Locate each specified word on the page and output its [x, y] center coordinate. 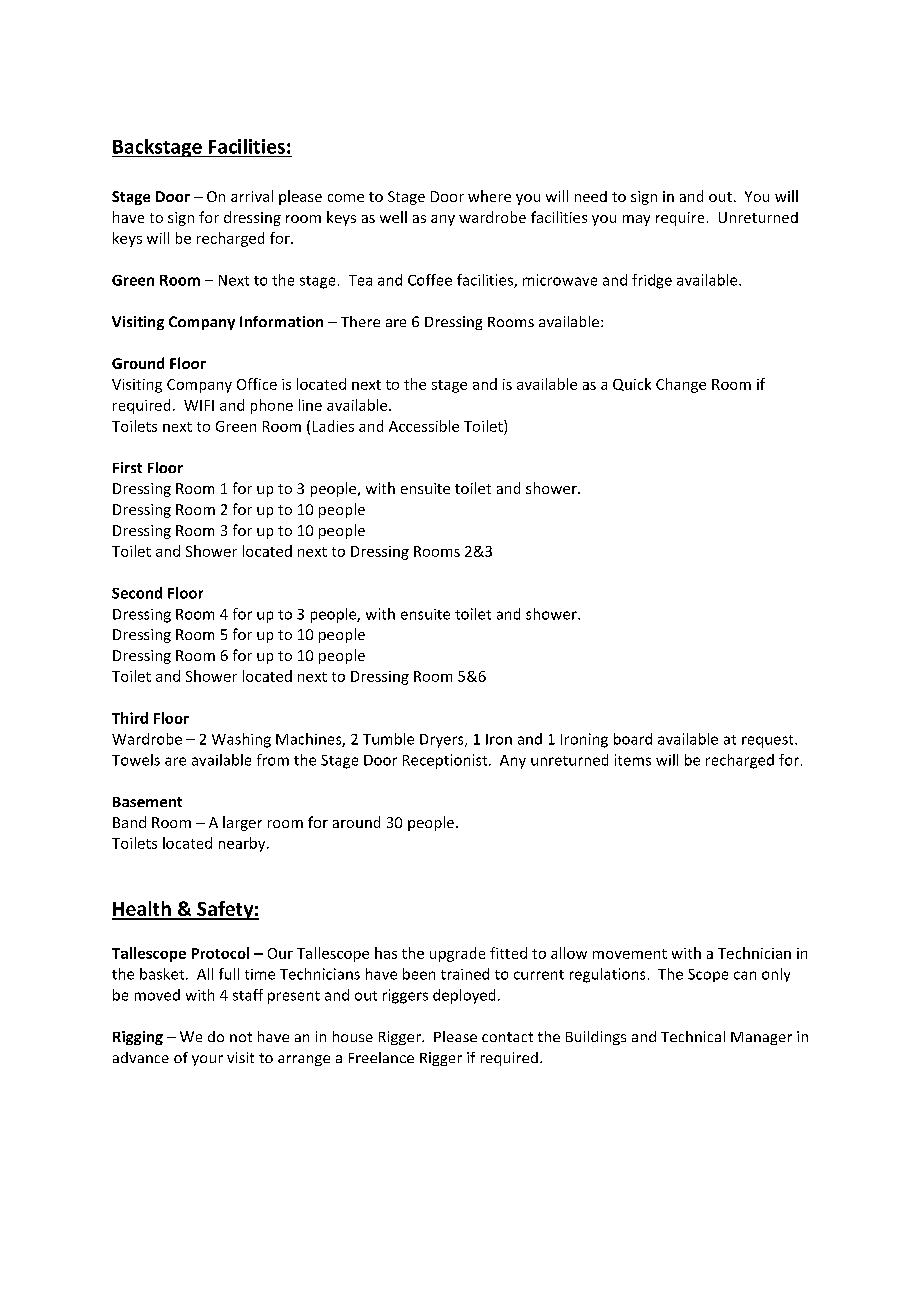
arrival [252, 196]
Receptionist [446, 761]
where [489, 196]
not [241, 1037]
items [633, 760]
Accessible [424, 426]
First [127, 467]
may [636, 220]
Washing [241, 740]
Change [681, 385]
